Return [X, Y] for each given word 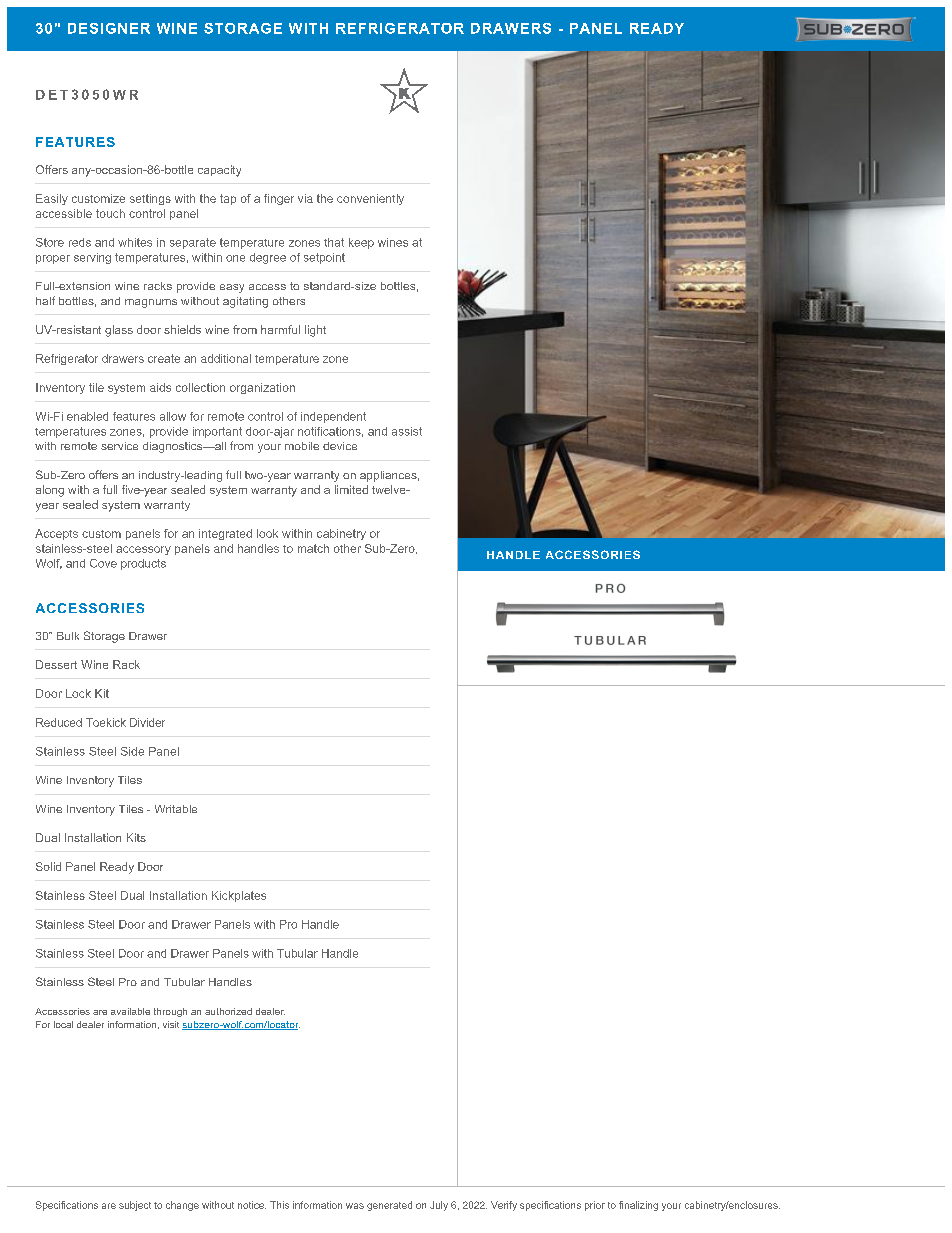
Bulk [68, 636]
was [355, 1206]
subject [135, 1206]
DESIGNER [109, 28]
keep [361, 243]
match [313, 548]
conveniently [370, 199]
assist [407, 431]
